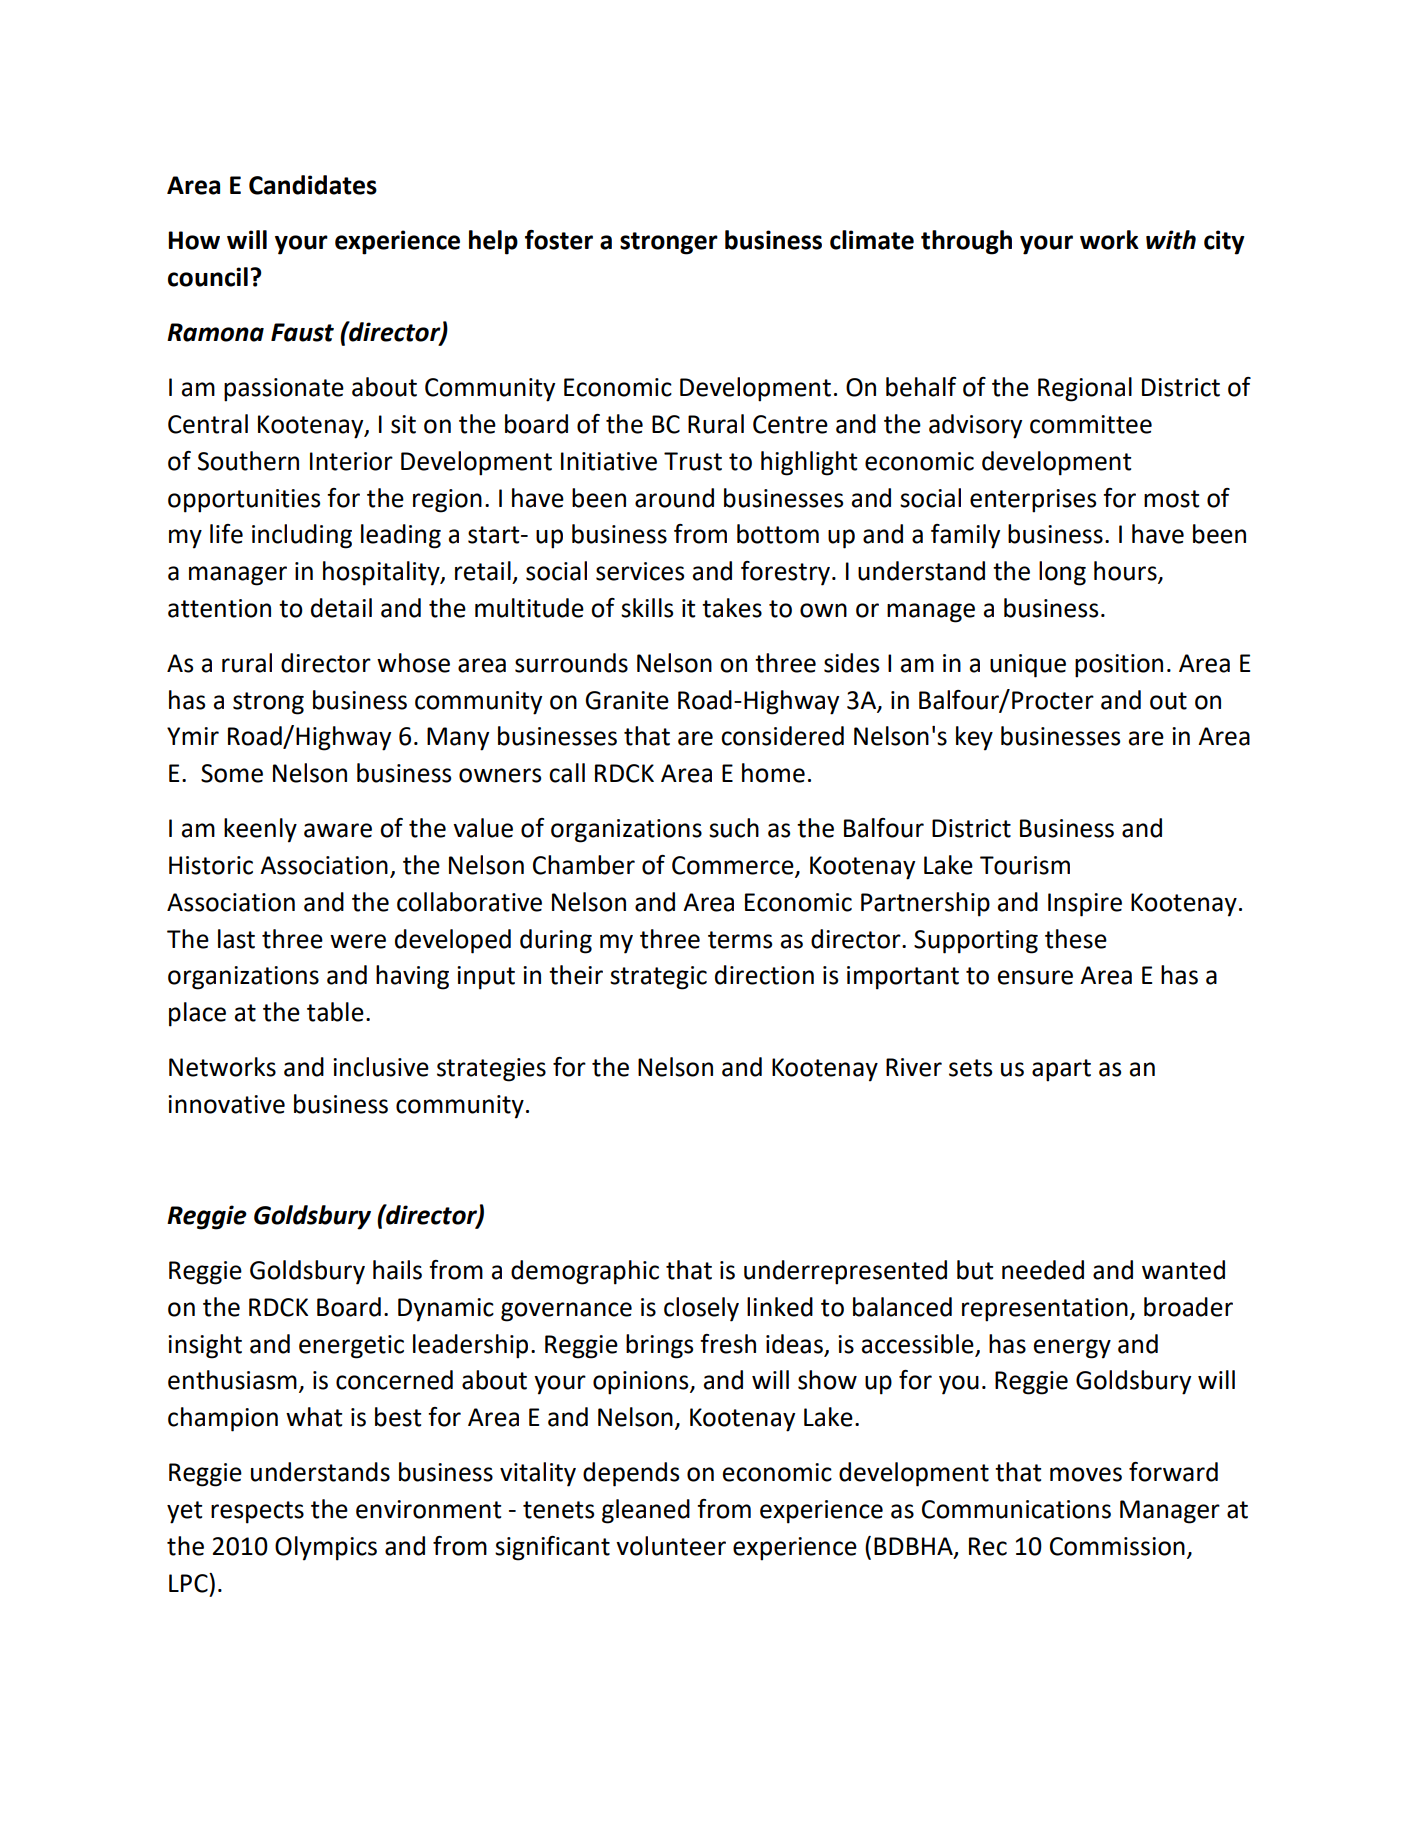 The height and width of the document is (1840, 1422). Describe the element at coordinates (1033, 501) in the document. I see `enterprises` at that location.
